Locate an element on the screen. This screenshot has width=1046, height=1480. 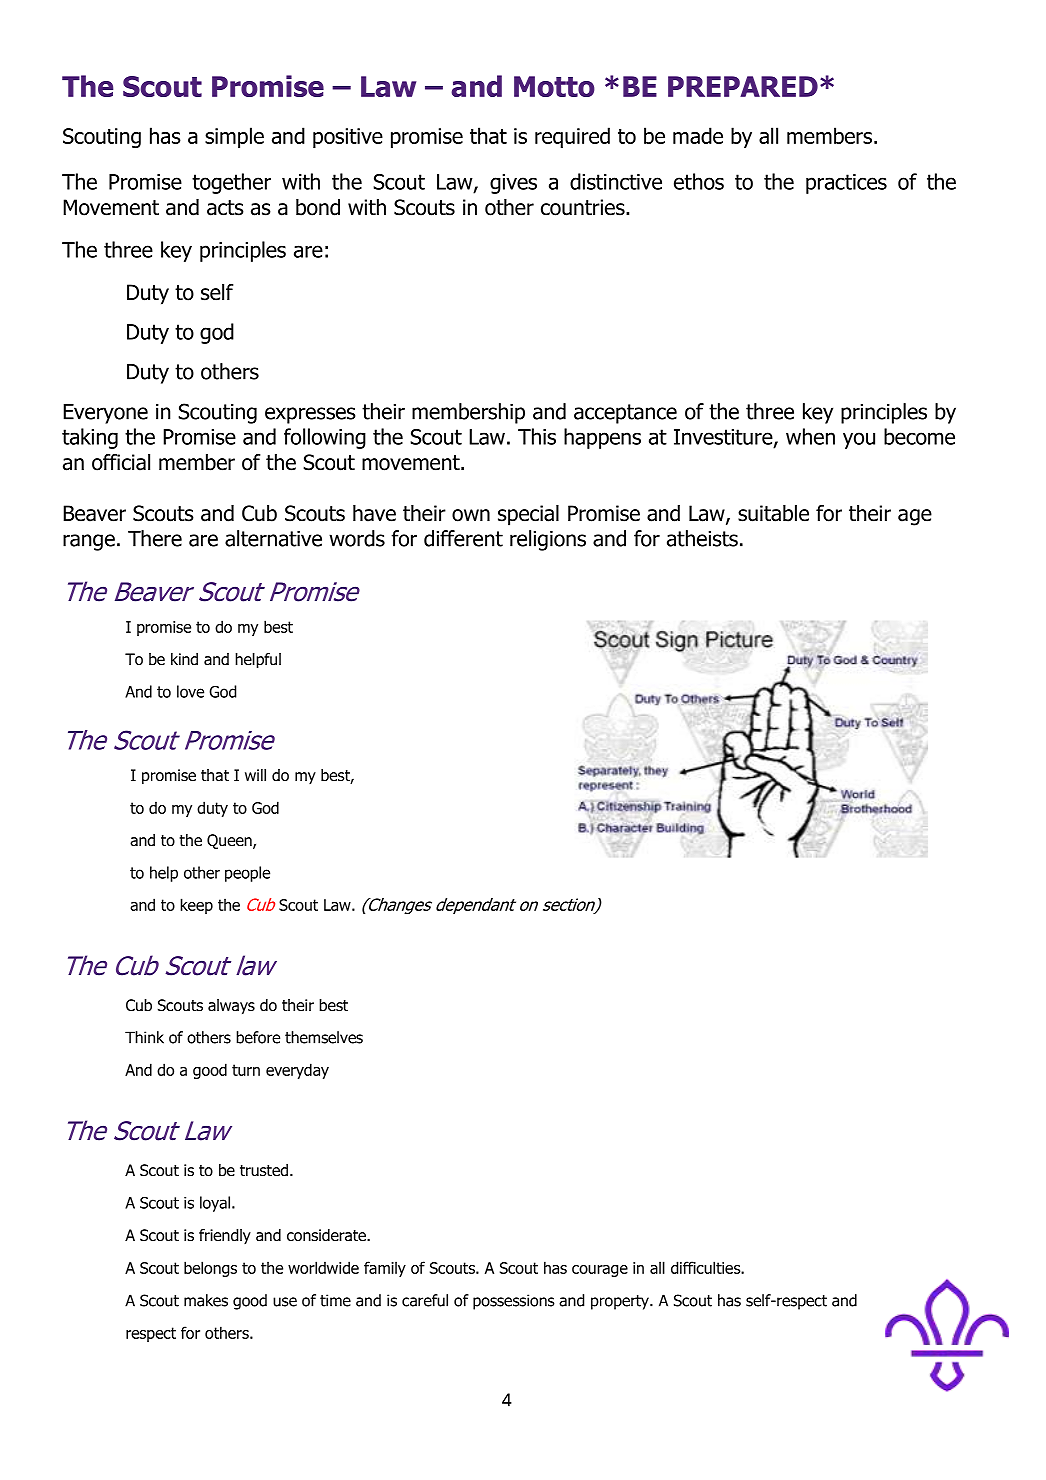
practices is located at coordinates (846, 184).
